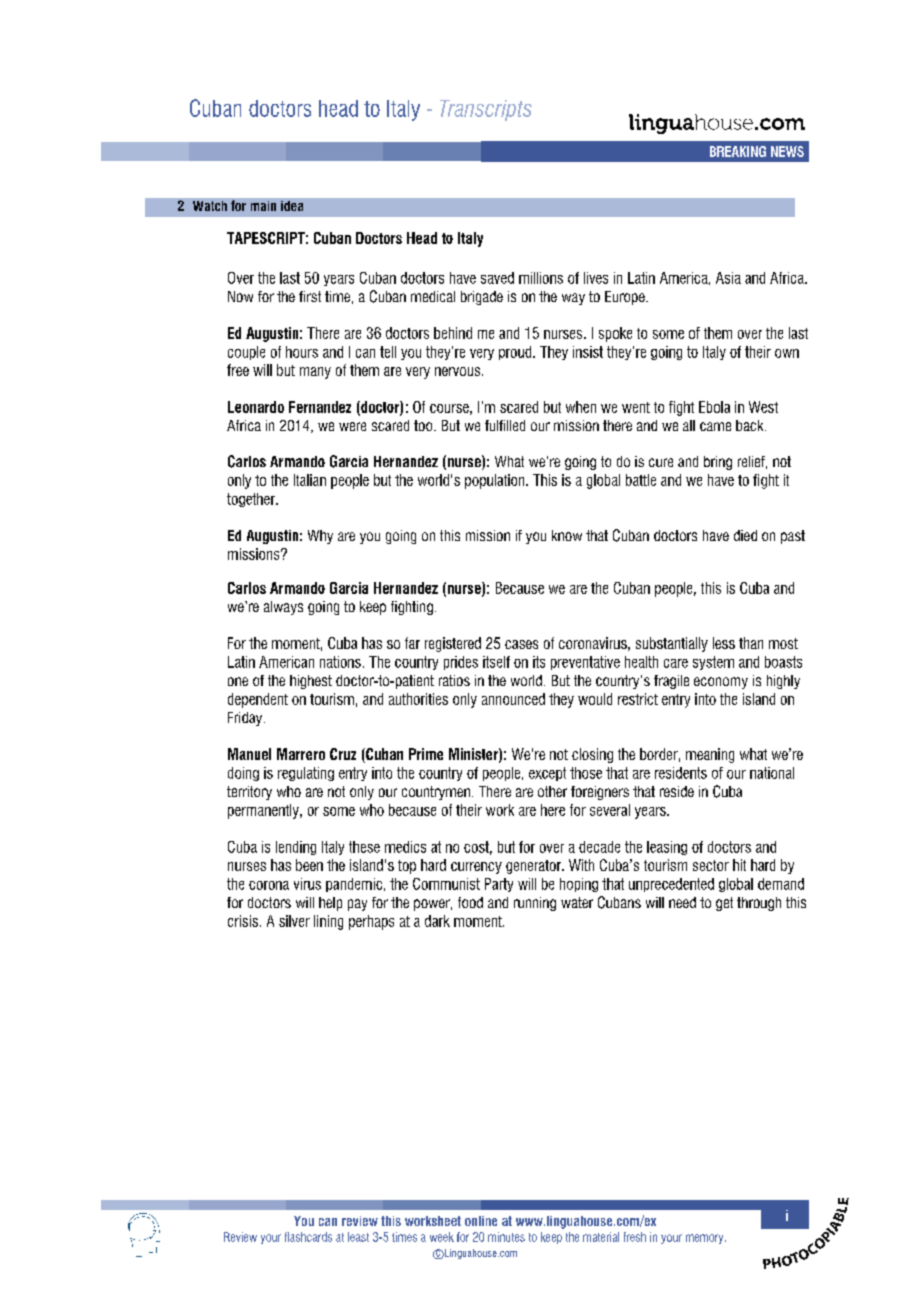  What do you see at coordinates (759, 904) in the image?
I see `through` at bounding box center [759, 904].
